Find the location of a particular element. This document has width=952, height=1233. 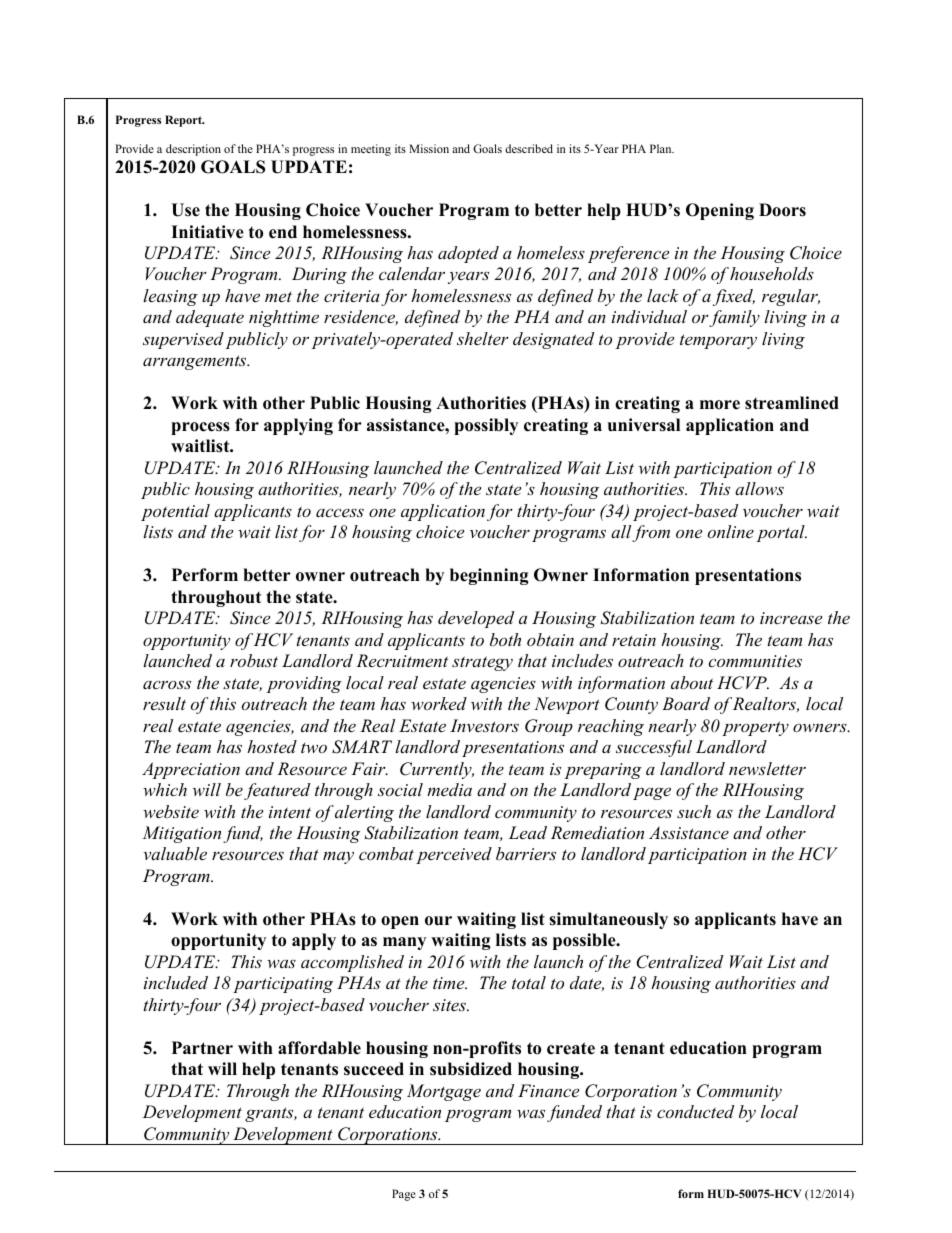

Currently is located at coordinates (437, 770).
